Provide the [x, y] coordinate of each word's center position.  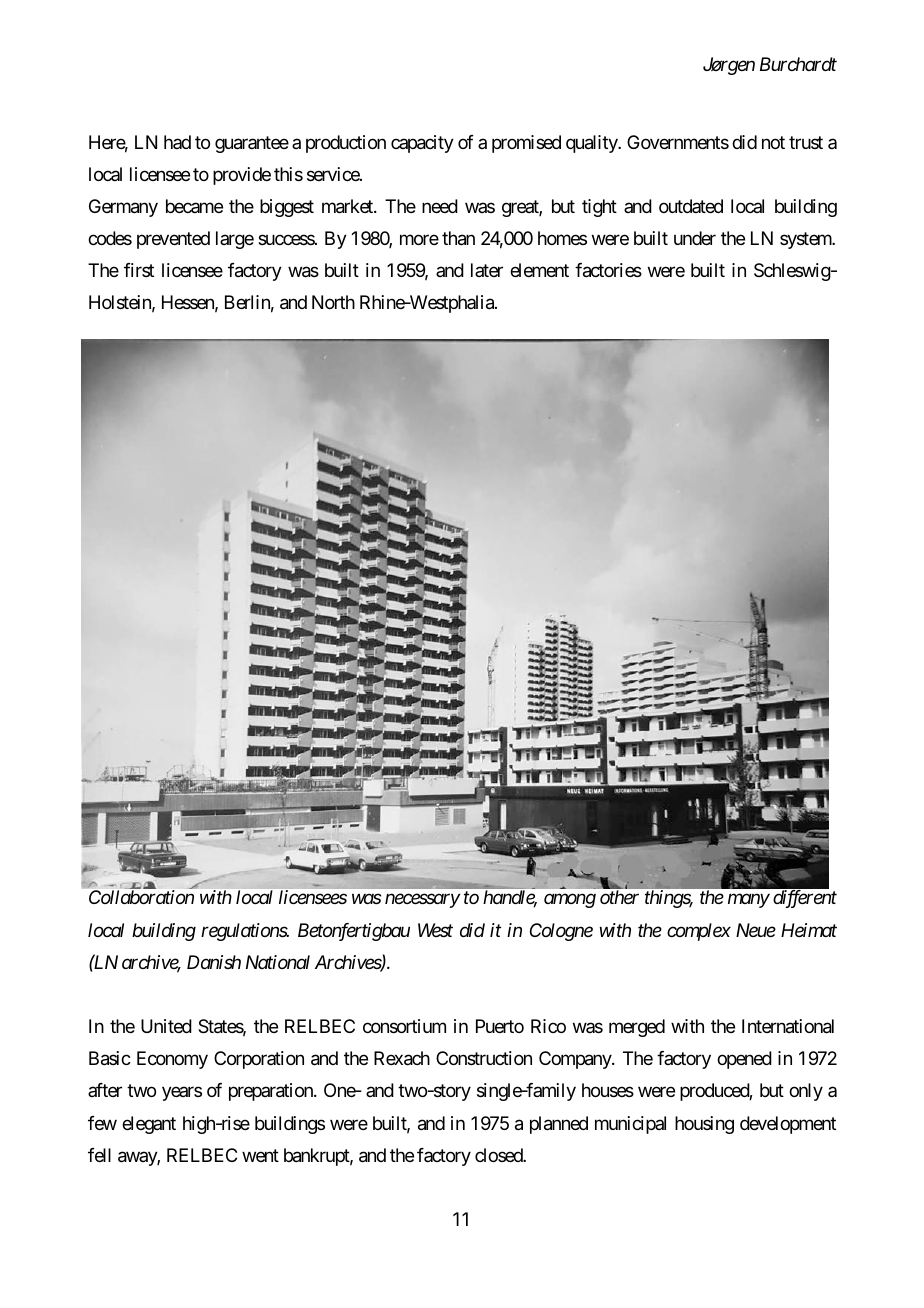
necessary [422, 901]
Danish [214, 962]
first [139, 270]
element [539, 270]
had [177, 142]
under [695, 238]
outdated [691, 206]
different [805, 899]
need [440, 206]
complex [699, 932]
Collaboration [141, 897]
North [333, 302]
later [487, 270]
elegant [149, 1125]
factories [608, 270]
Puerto [500, 1026]
